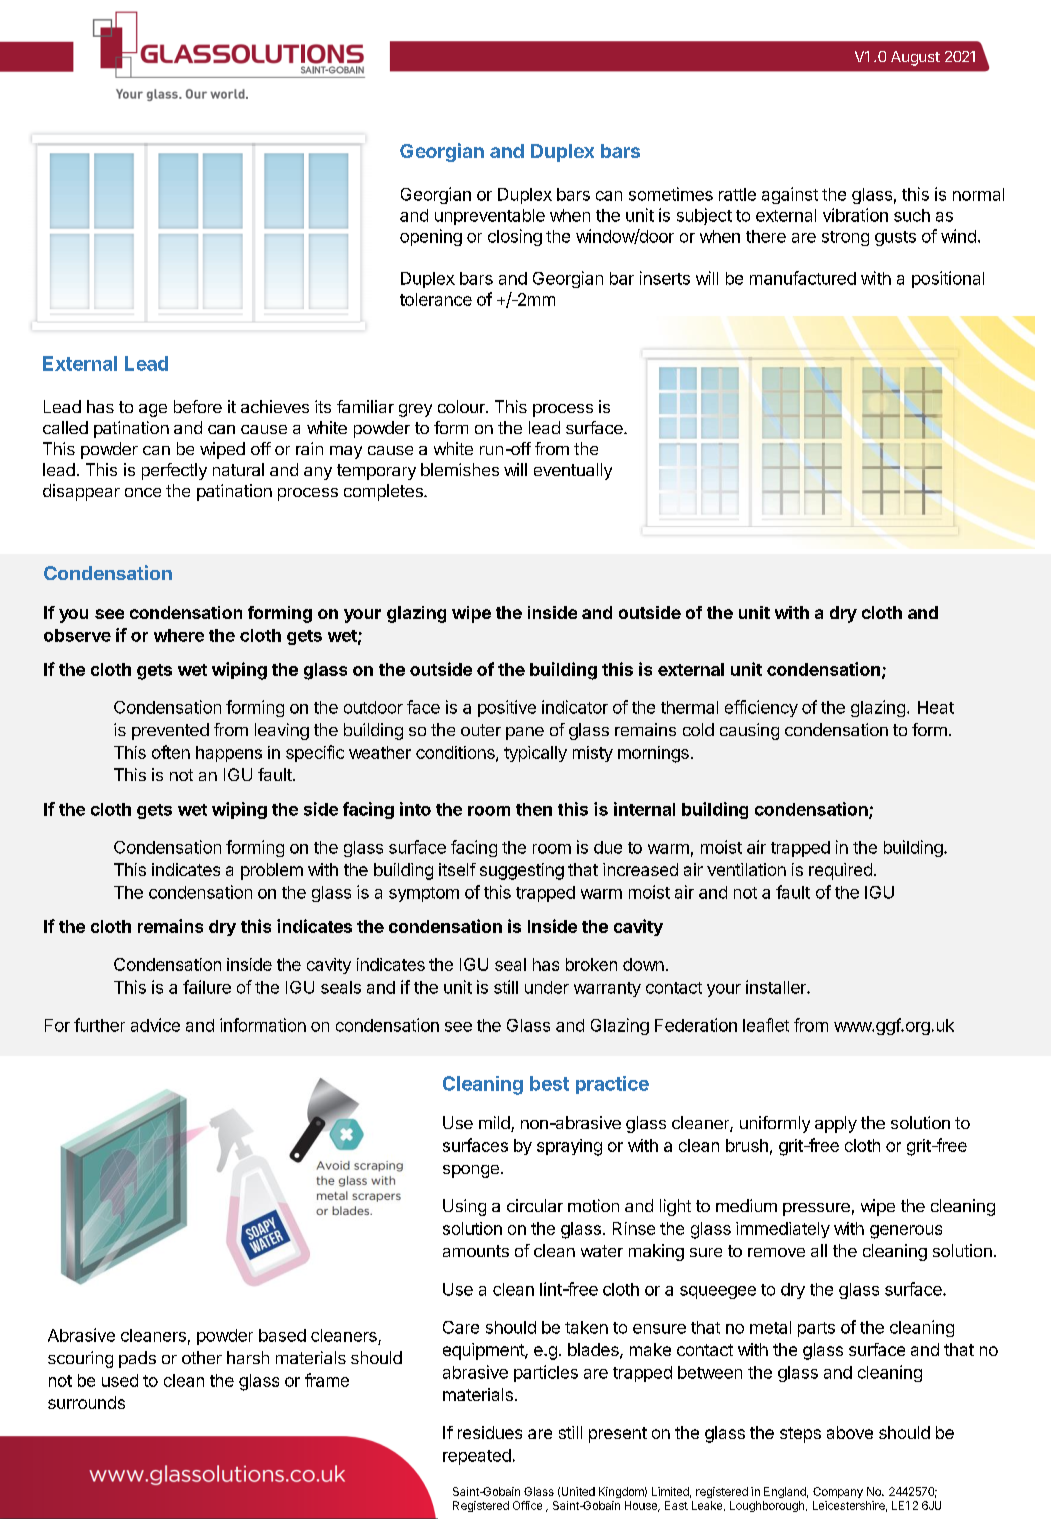 The image size is (1051, 1519). What do you see at coordinates (477, 1457) in the image?
I see `repeated` at bounding box center [477, 1457].
